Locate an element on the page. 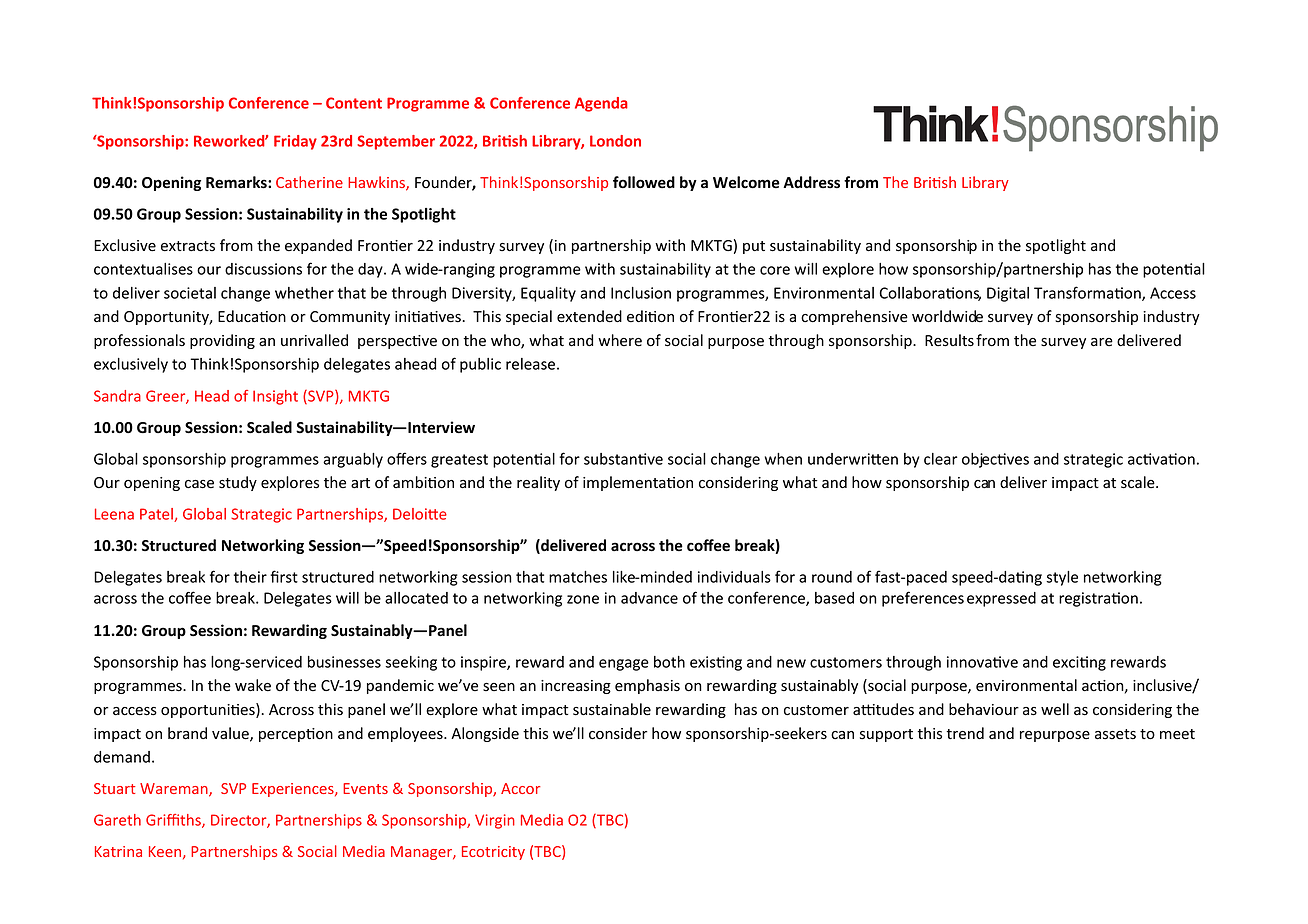 The width and height of the image is (1308, 924). Address is located at coordinates (811, 182).
